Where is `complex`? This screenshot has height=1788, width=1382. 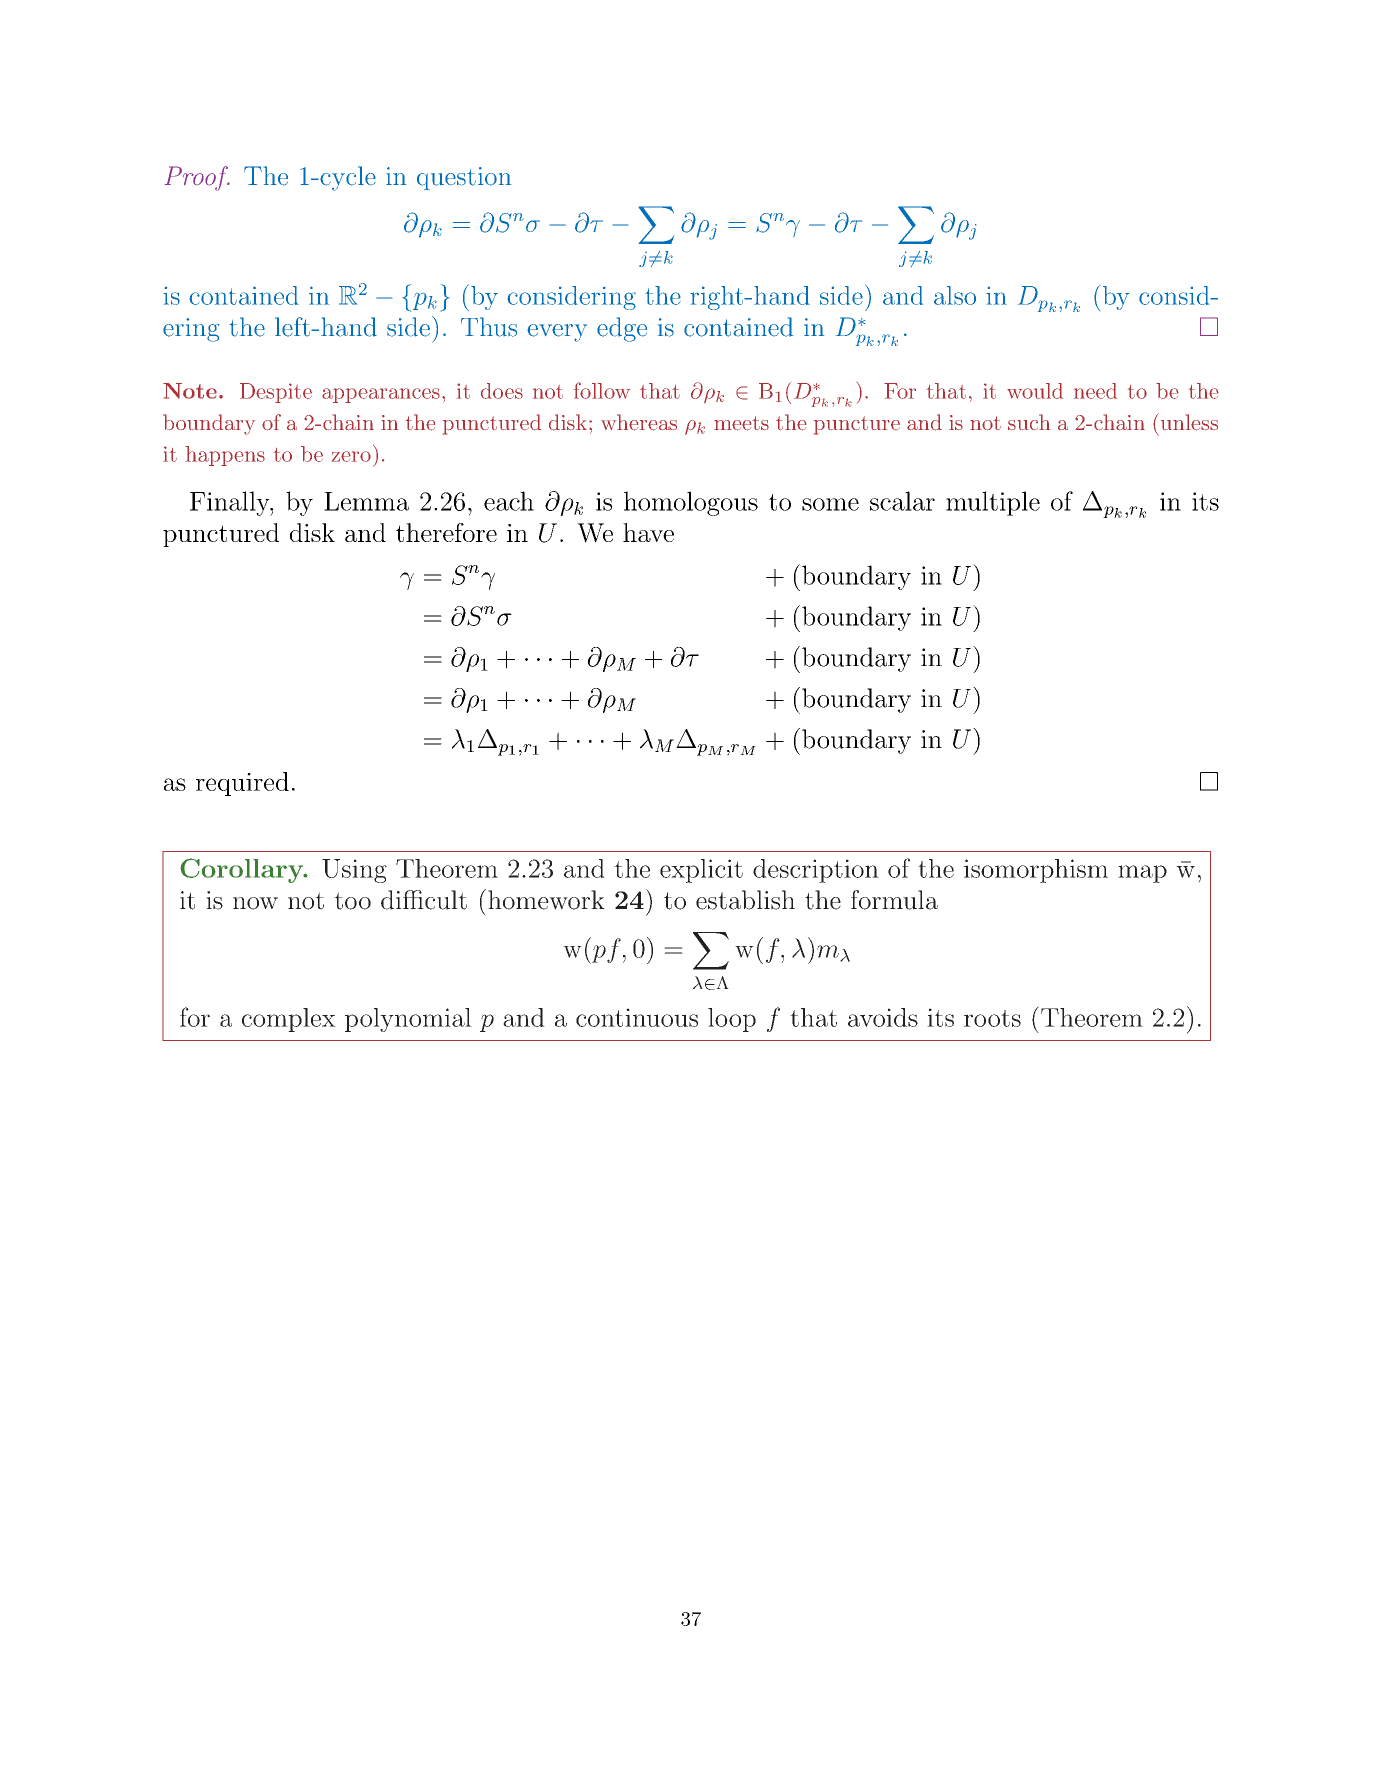
complex is located at coordinates (289, 1020).
